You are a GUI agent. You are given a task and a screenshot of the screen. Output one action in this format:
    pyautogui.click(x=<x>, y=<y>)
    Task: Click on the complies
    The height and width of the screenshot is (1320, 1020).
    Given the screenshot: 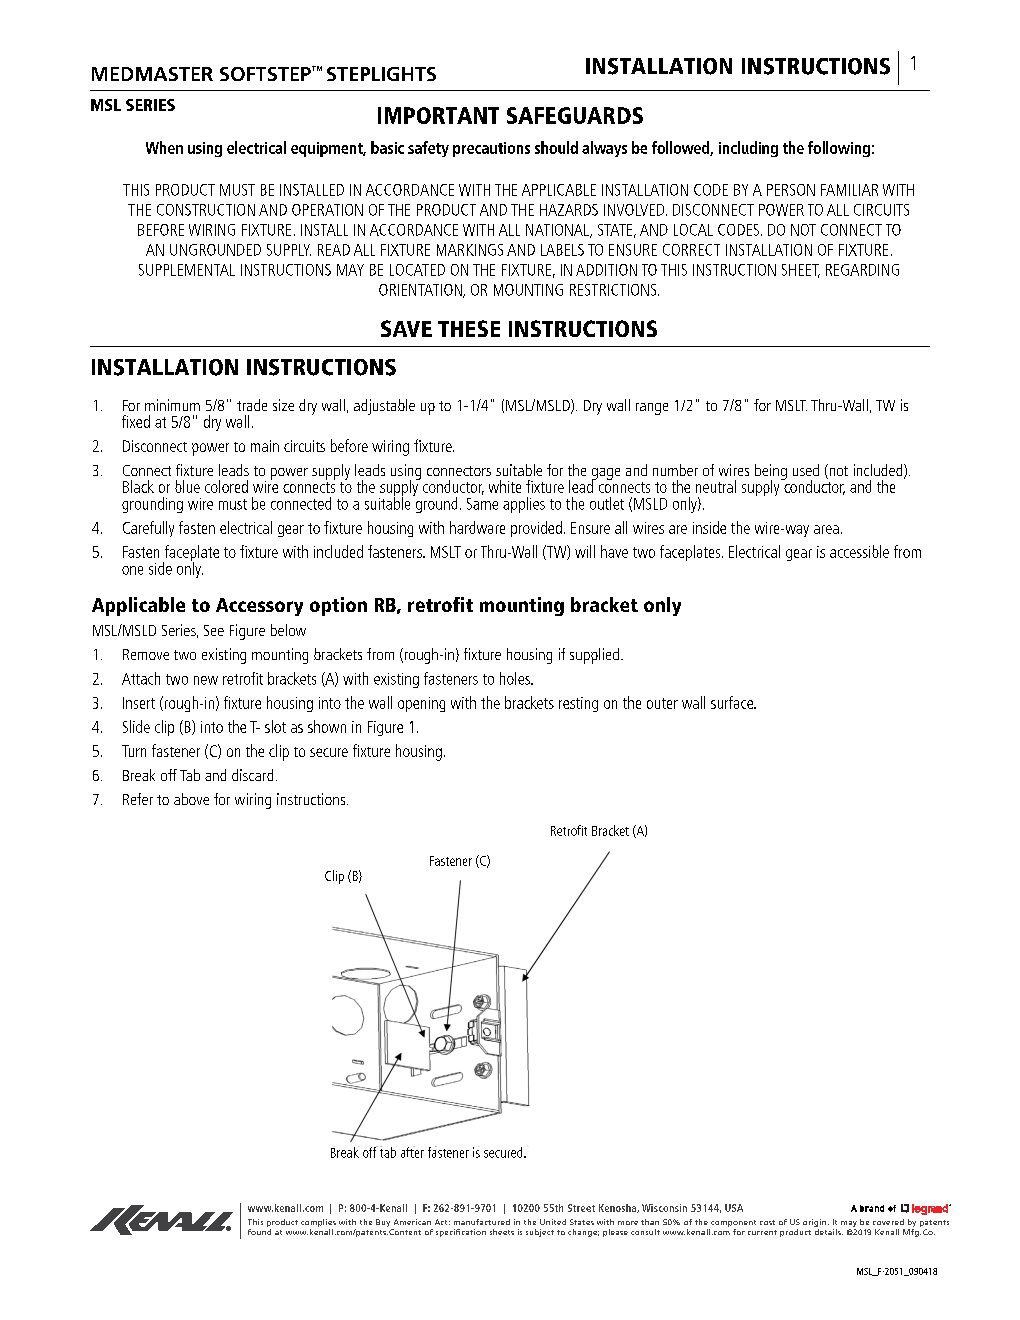 What is the action you would take?
    pyautogui.click(x=318, y=1223)
